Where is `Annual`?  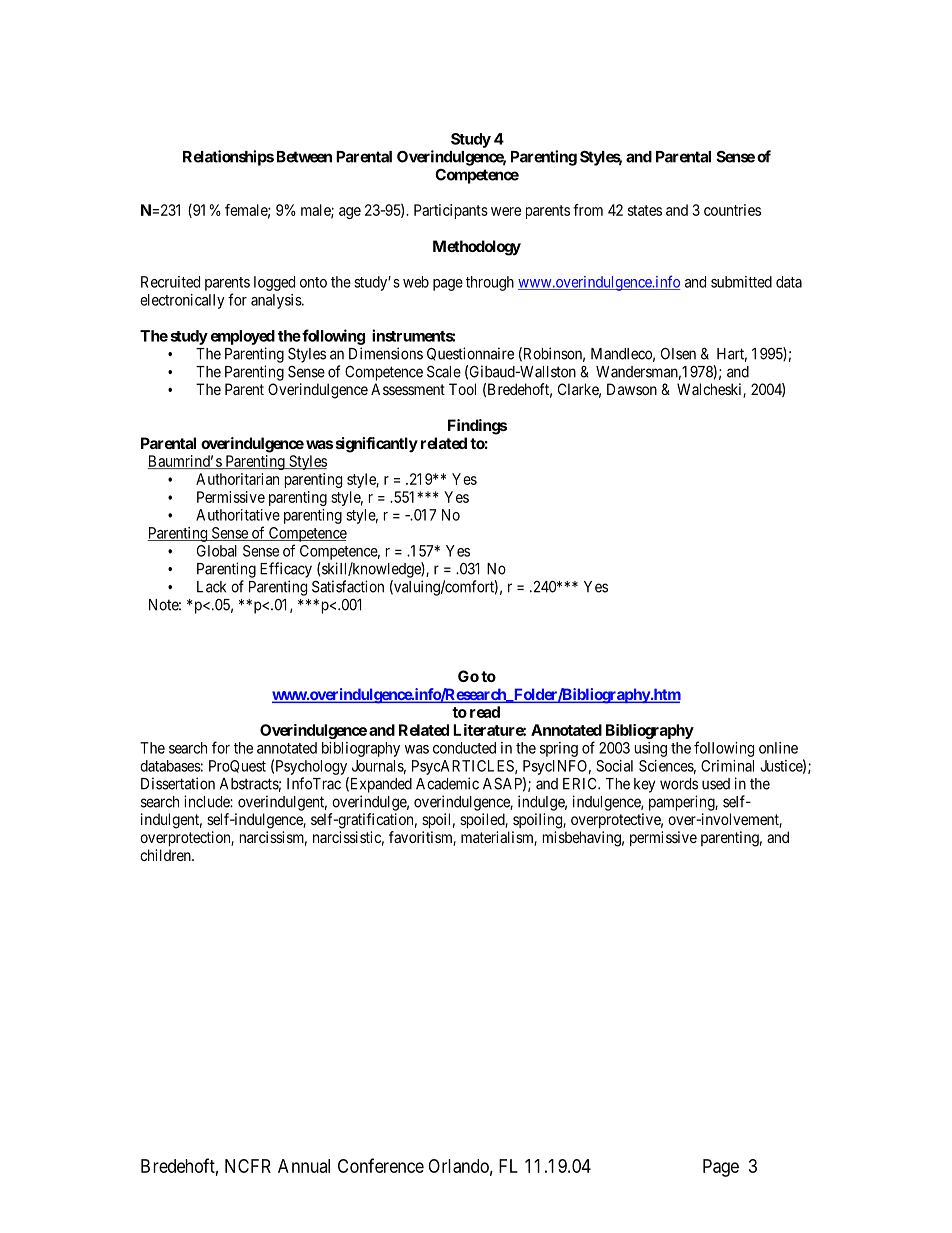 Annual is located at coordinates (304, 1166).
